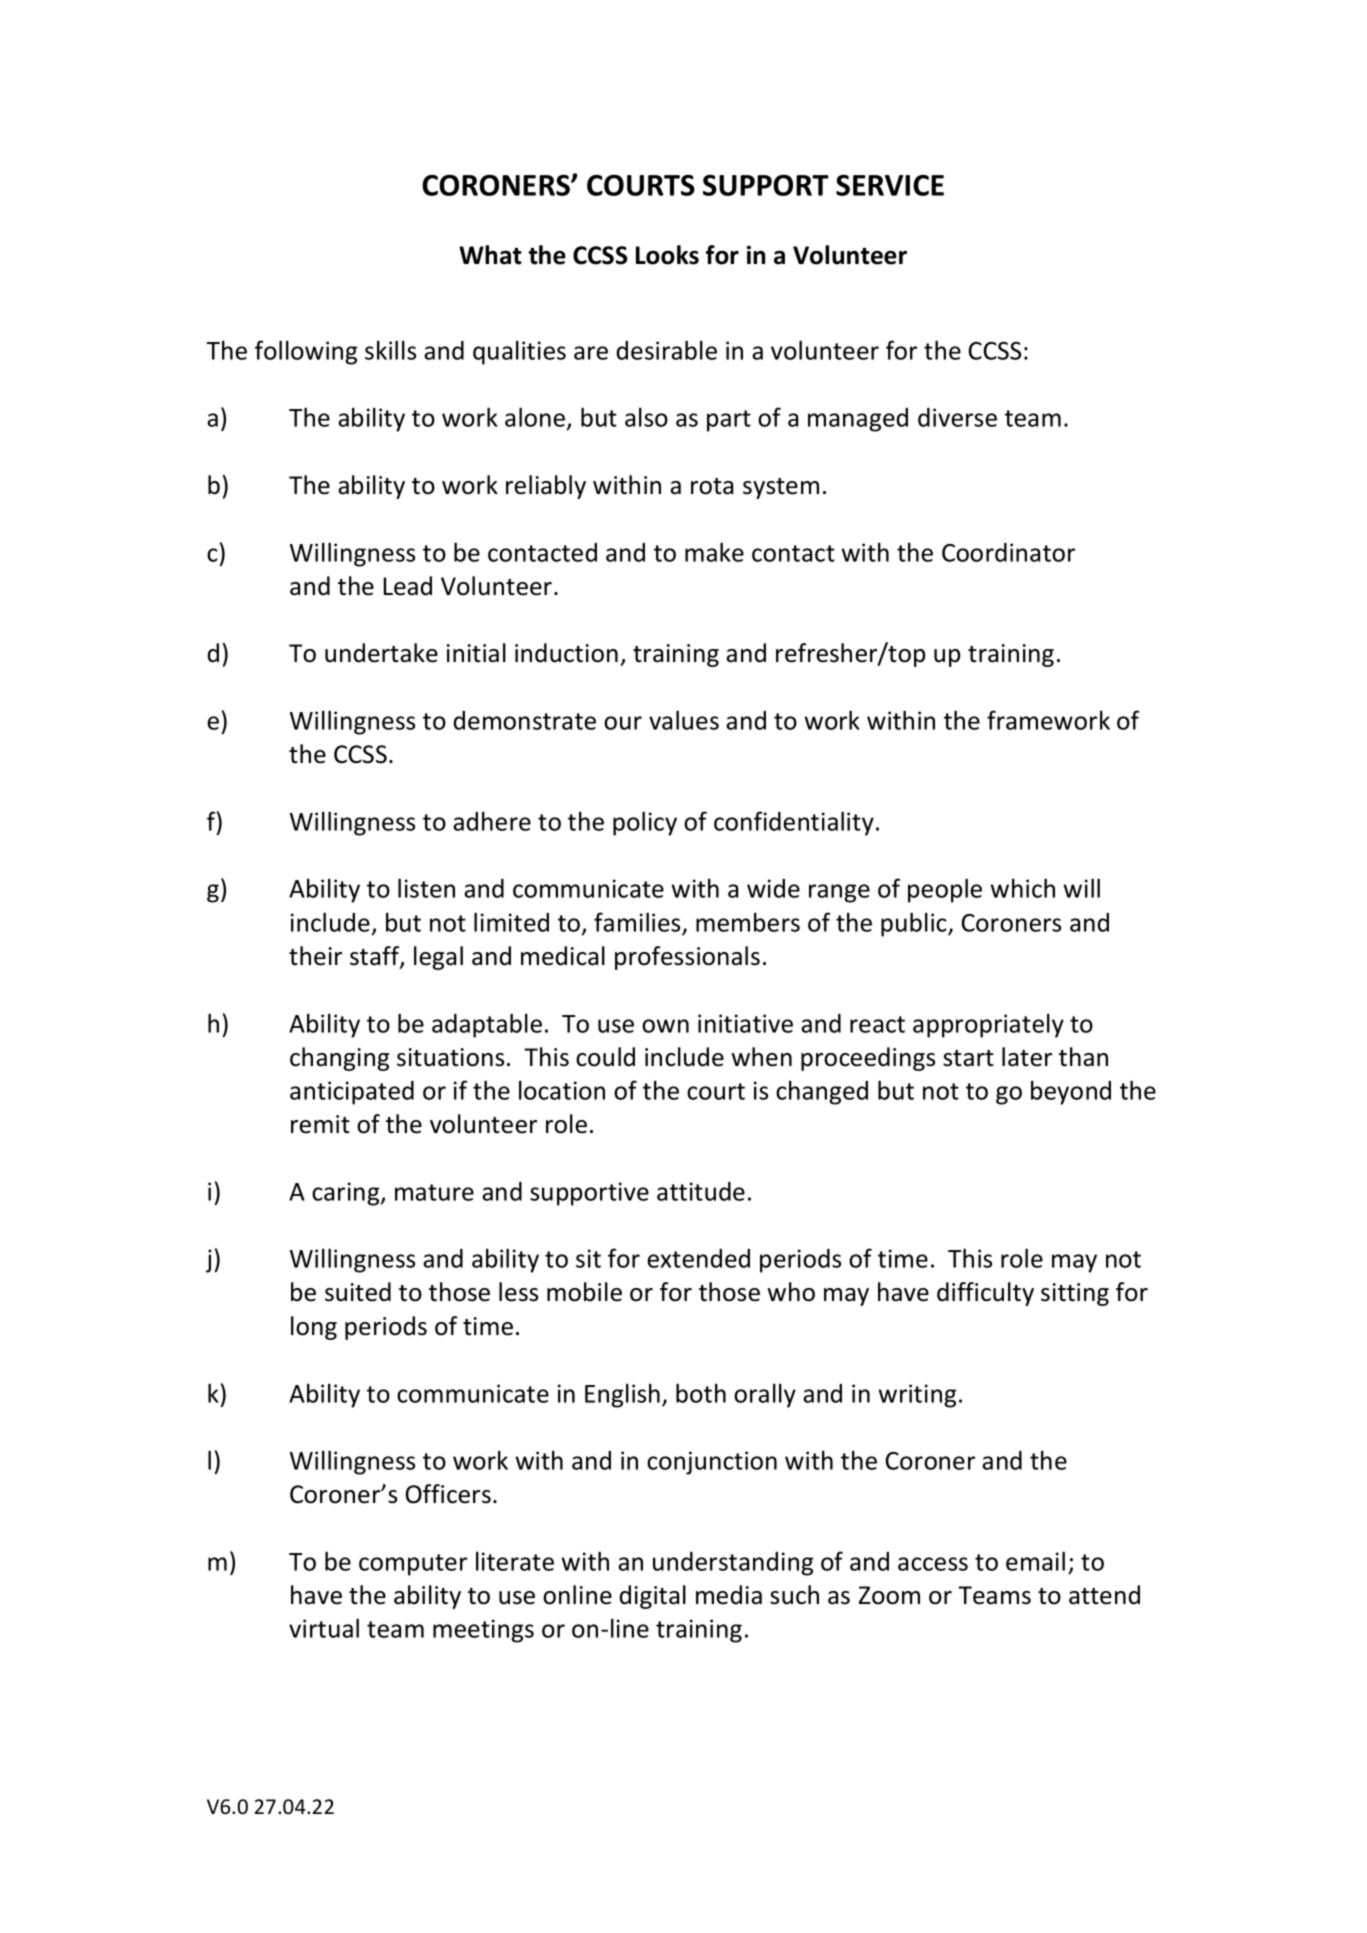 This screenshot has width=1367, height=1933. What do you see at coordinates (729, 1595) in the screenshot?
I see `media` at bounding box center [729, 1595].
